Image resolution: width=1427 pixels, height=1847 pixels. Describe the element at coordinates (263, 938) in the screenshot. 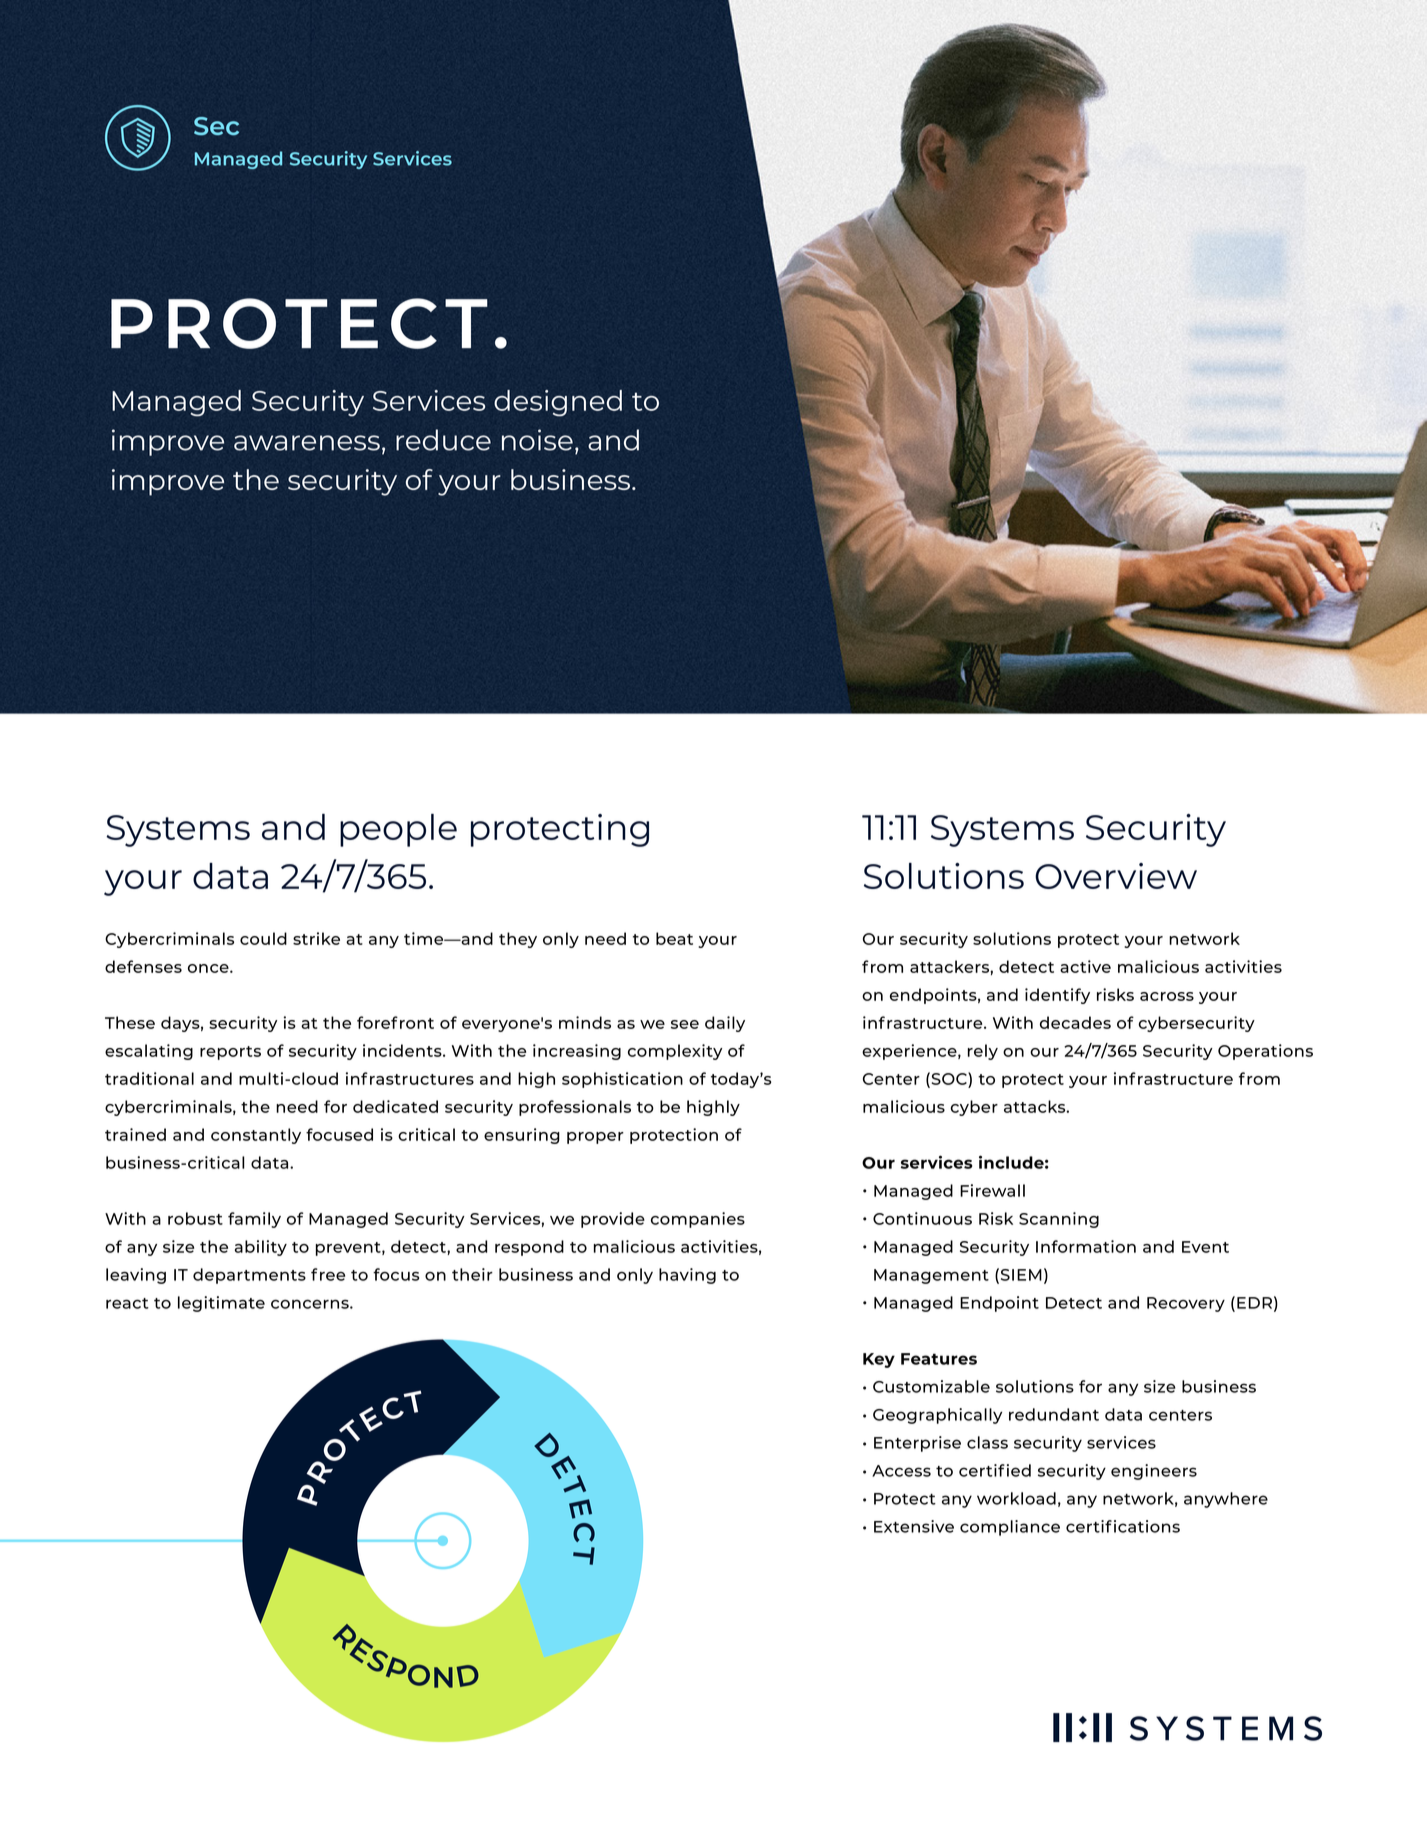

I see `could` at that location.
